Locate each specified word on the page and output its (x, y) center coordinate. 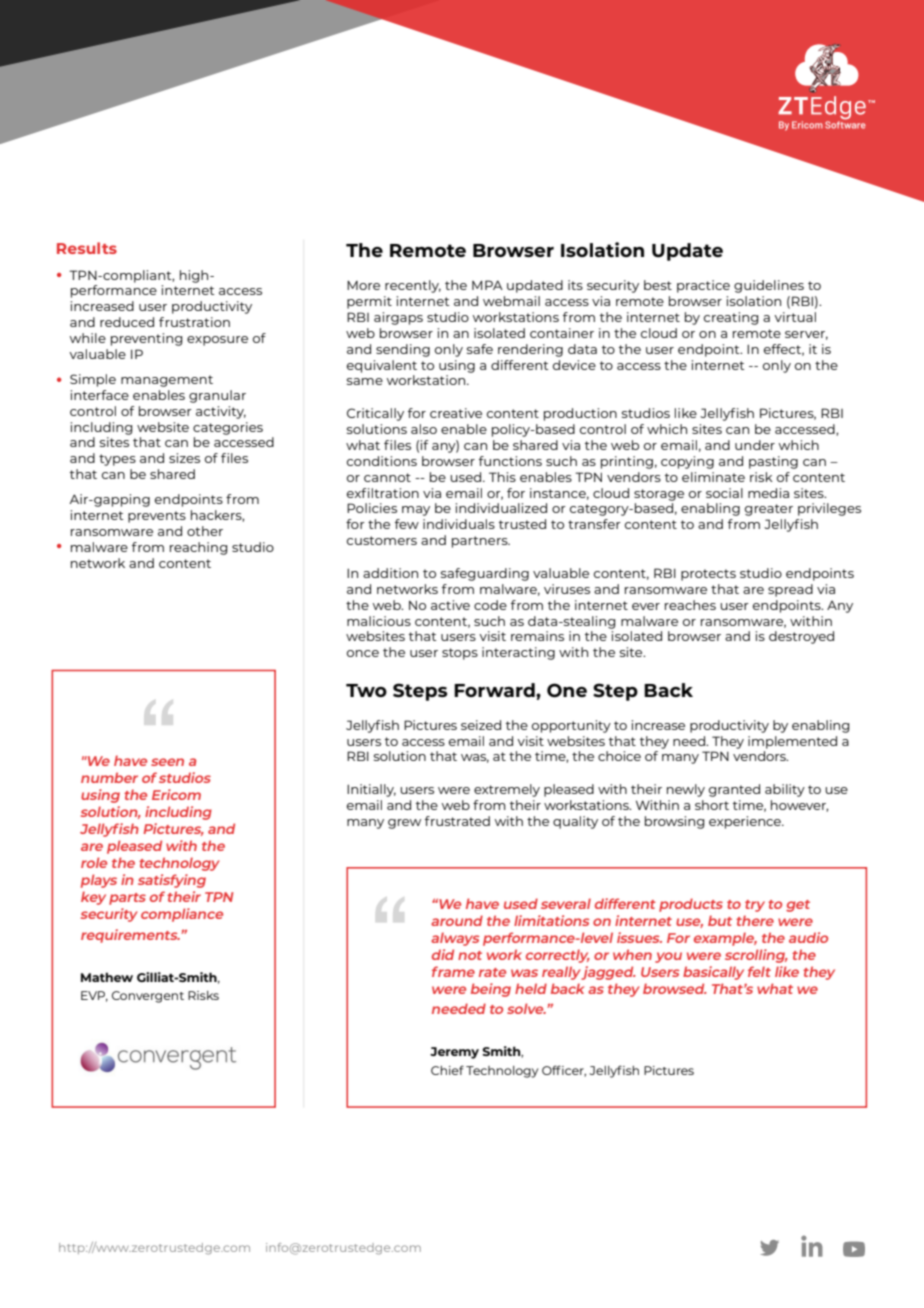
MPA (487, 285)
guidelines (769, 286)
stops (460, 654)
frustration (194, 322)
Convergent (148, 997)
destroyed (801, 637)
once (363, 653)
